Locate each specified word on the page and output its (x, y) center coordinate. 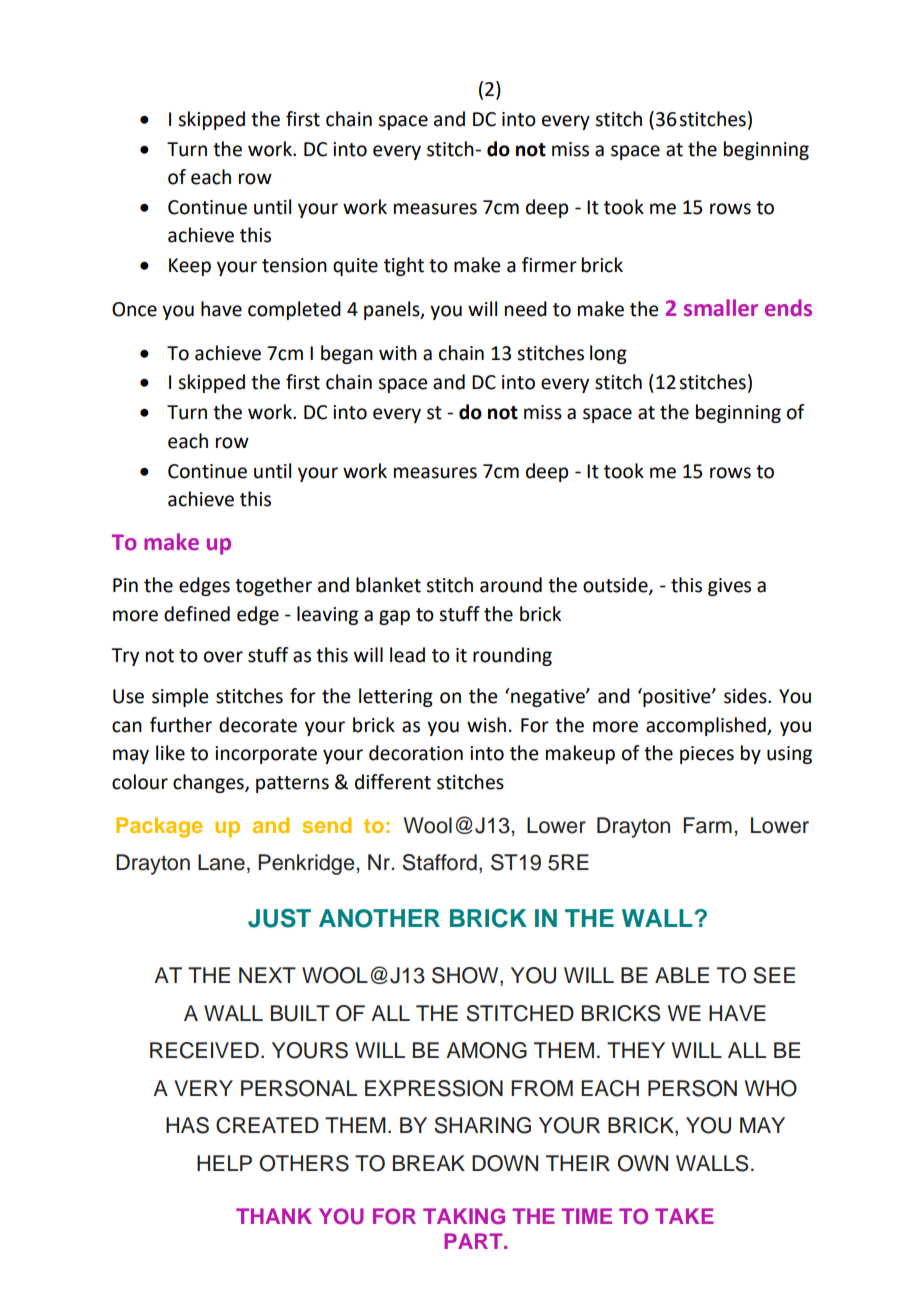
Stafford (439, 862)
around (511, 585)
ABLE (682, 975)
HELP (224, 1163)
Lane (221, 862)
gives (729, 587)
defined (197, 614)
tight (404, 266)
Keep (190, 267)
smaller (721, 308)
